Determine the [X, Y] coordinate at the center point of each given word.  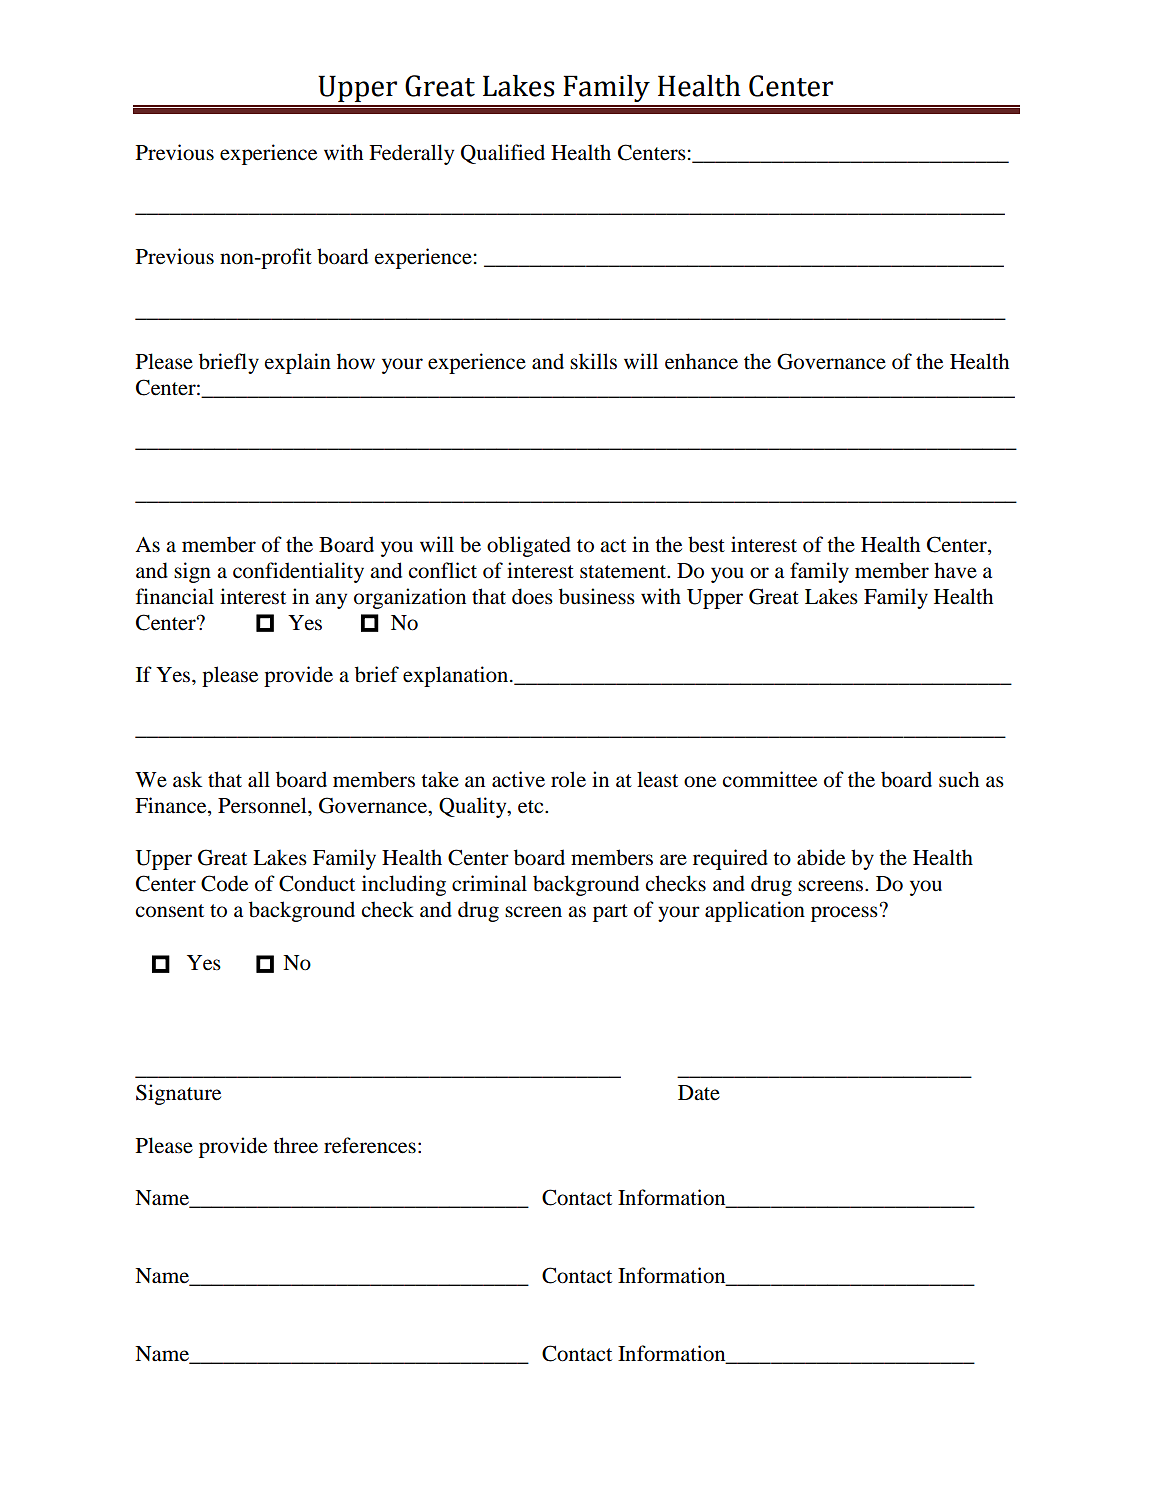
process [845, 913]
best [706, 544]
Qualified [503, 154]
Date [699, 1093]
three [295, 1145]
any [331, 601]
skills [593, 361]
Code [224, 883]
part [610, 913]
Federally [411, 154]
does [532, 596]
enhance [701, 361]
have [955, 570]
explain [298, 363]
